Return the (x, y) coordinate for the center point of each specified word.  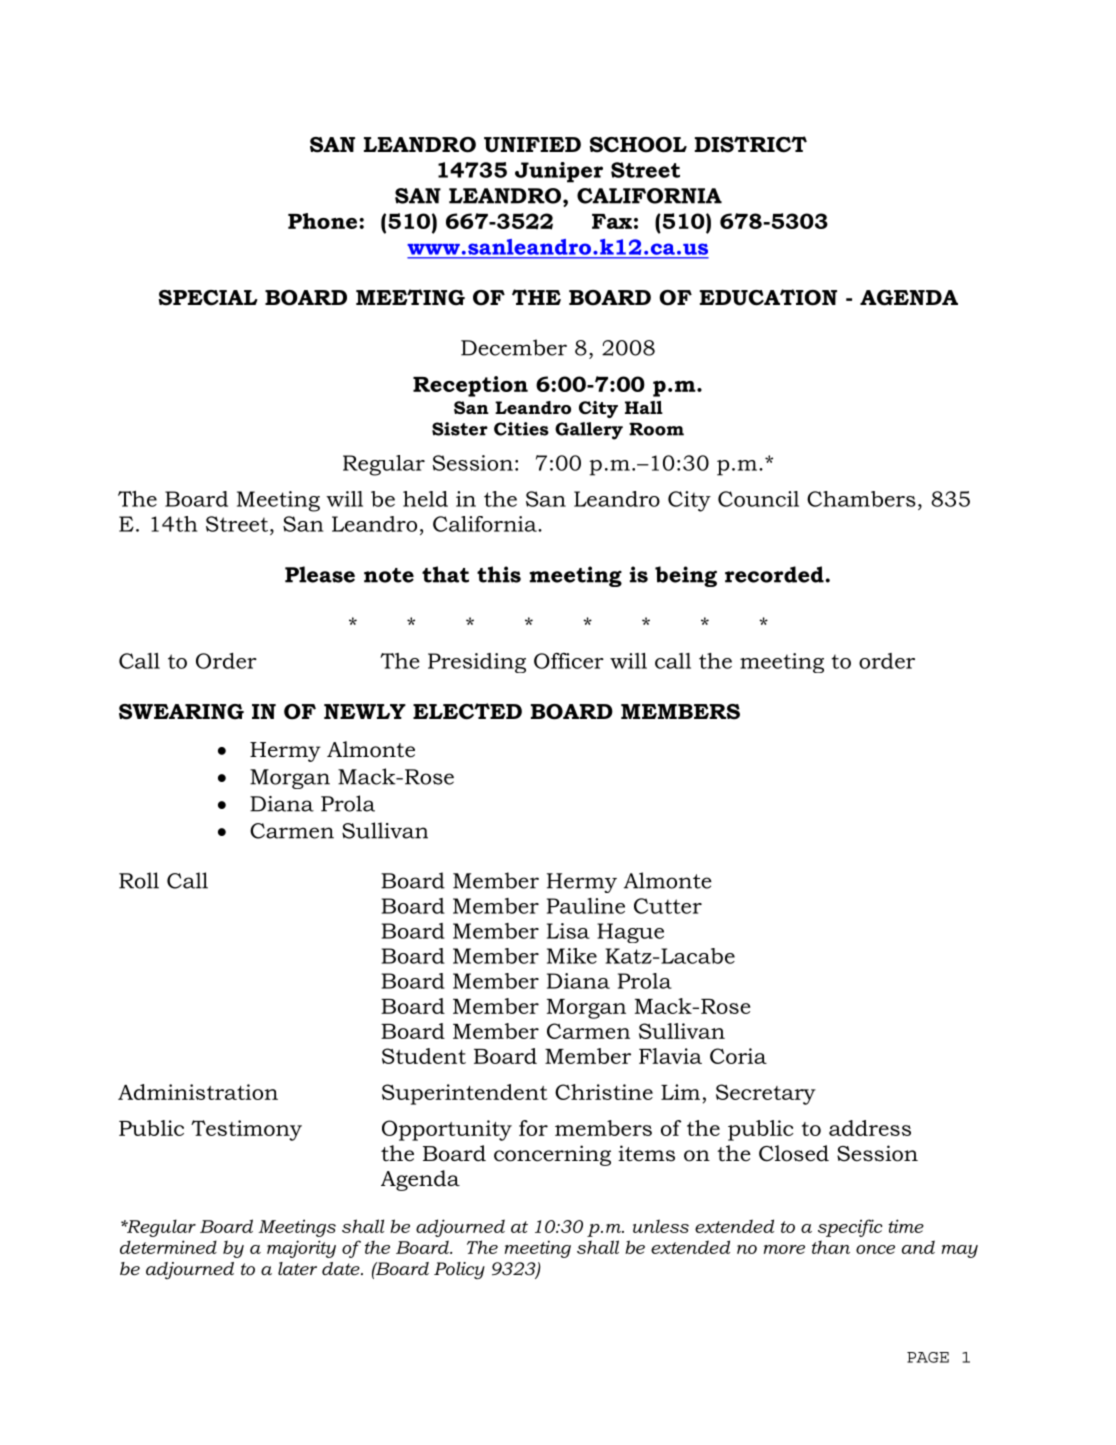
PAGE (928, 1357)
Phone (324, 221)
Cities (521, 429)
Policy (459, 1270)
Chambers (861, 499)
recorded (775, 574)
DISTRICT (751, 144)
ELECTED (467, 711)
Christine (604, 1092)
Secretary (766, 1094)
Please (320, 574)
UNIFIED (532, 145)
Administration (198, 1092)
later (297, 1268)
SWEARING (181, 712)
